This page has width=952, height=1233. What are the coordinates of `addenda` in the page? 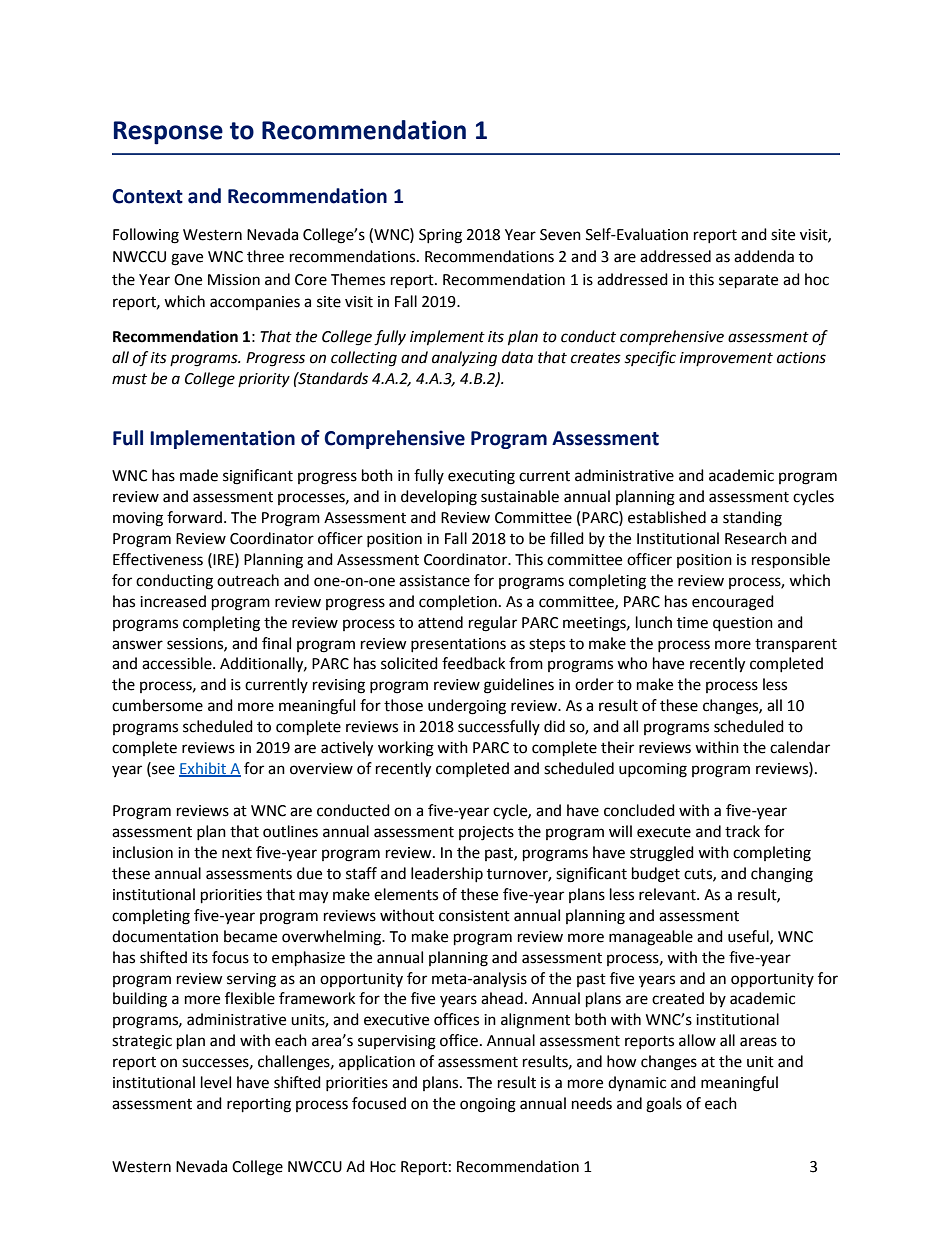 It's located at (764, 256).
